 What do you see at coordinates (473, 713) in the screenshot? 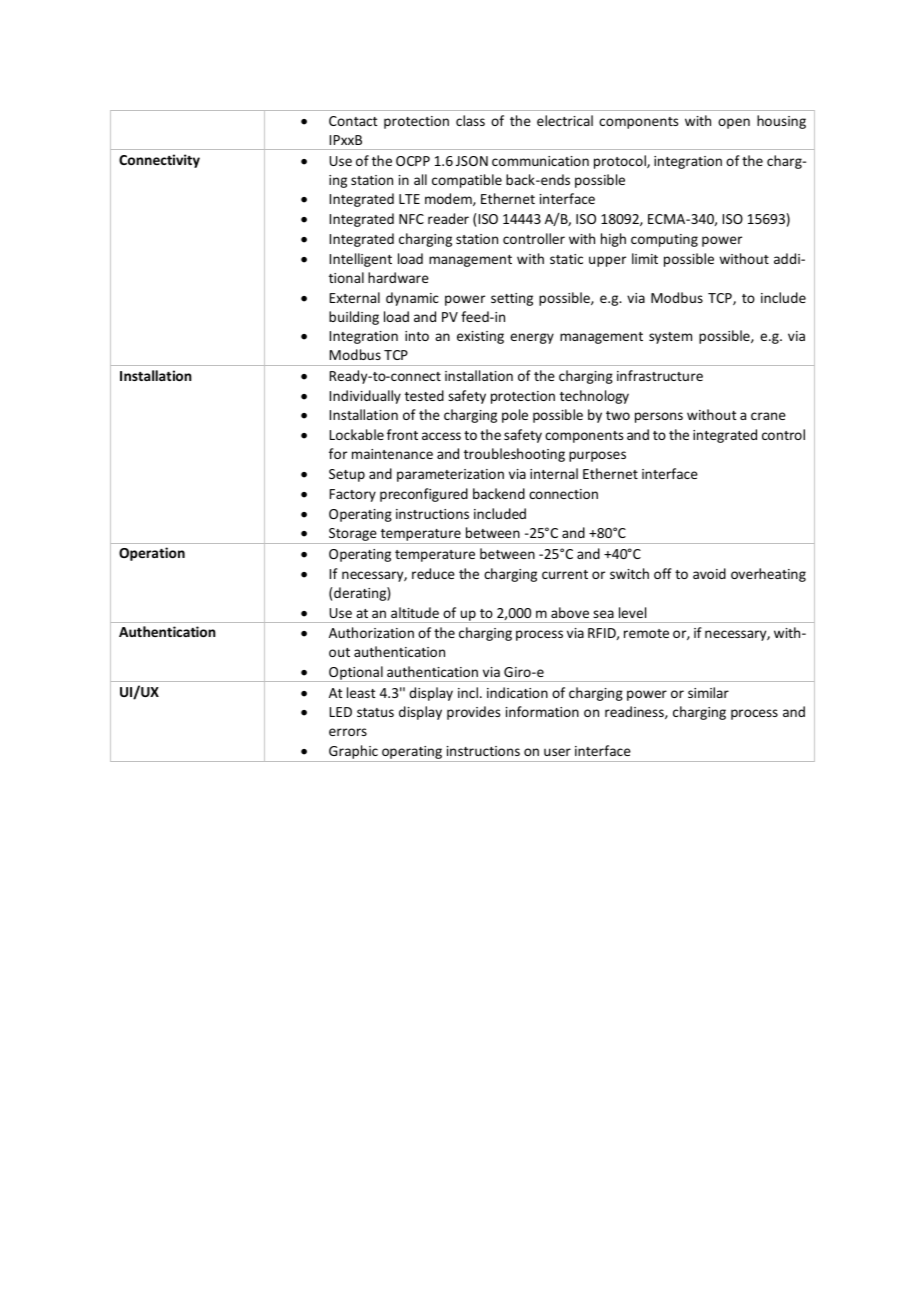
I see `provides` at bounding box center [473, 713].
